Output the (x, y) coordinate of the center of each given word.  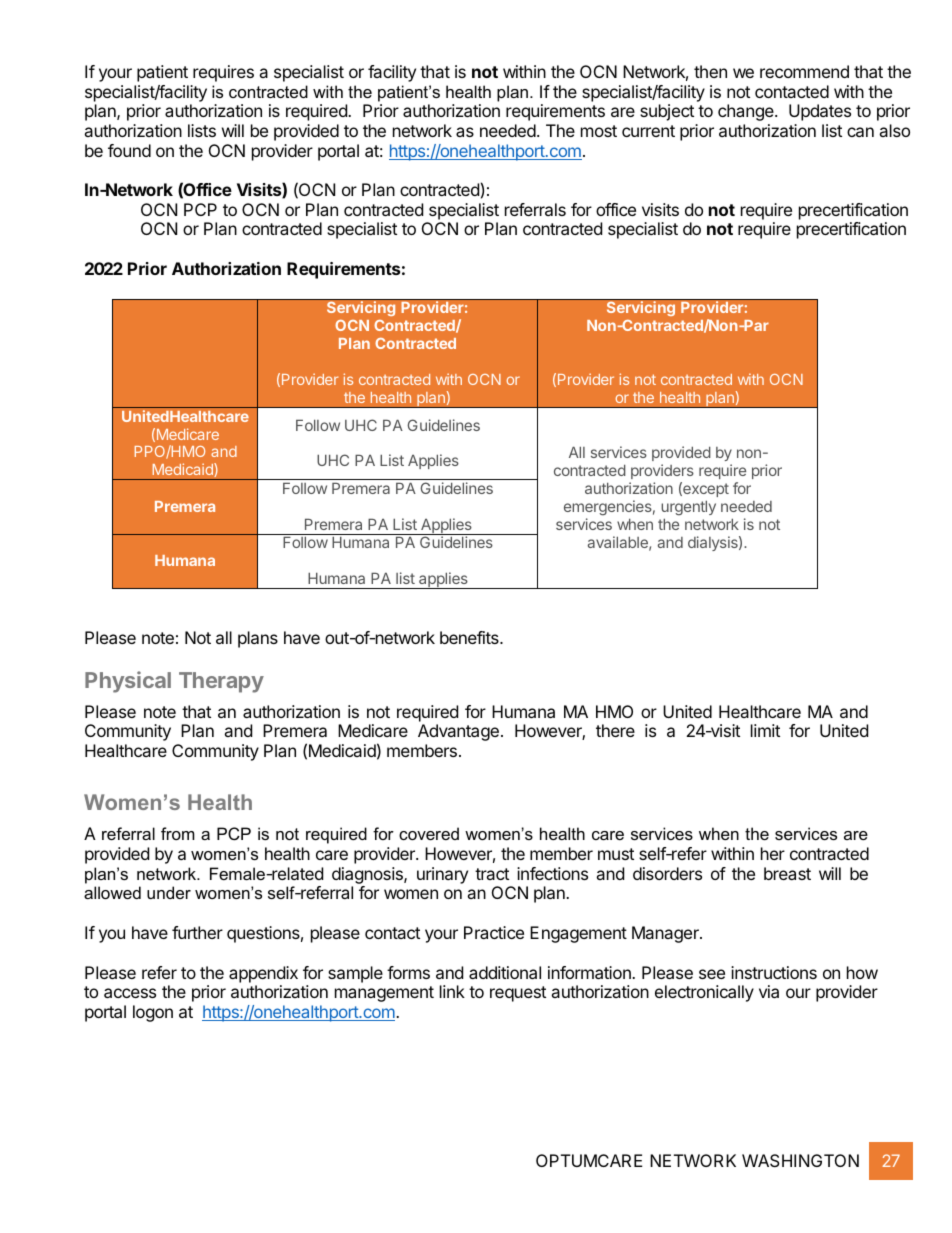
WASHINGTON (800, 1160)
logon (153, 1013)
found (129, 150)
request (518, 994)
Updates (820, 112)
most (599, 131)
